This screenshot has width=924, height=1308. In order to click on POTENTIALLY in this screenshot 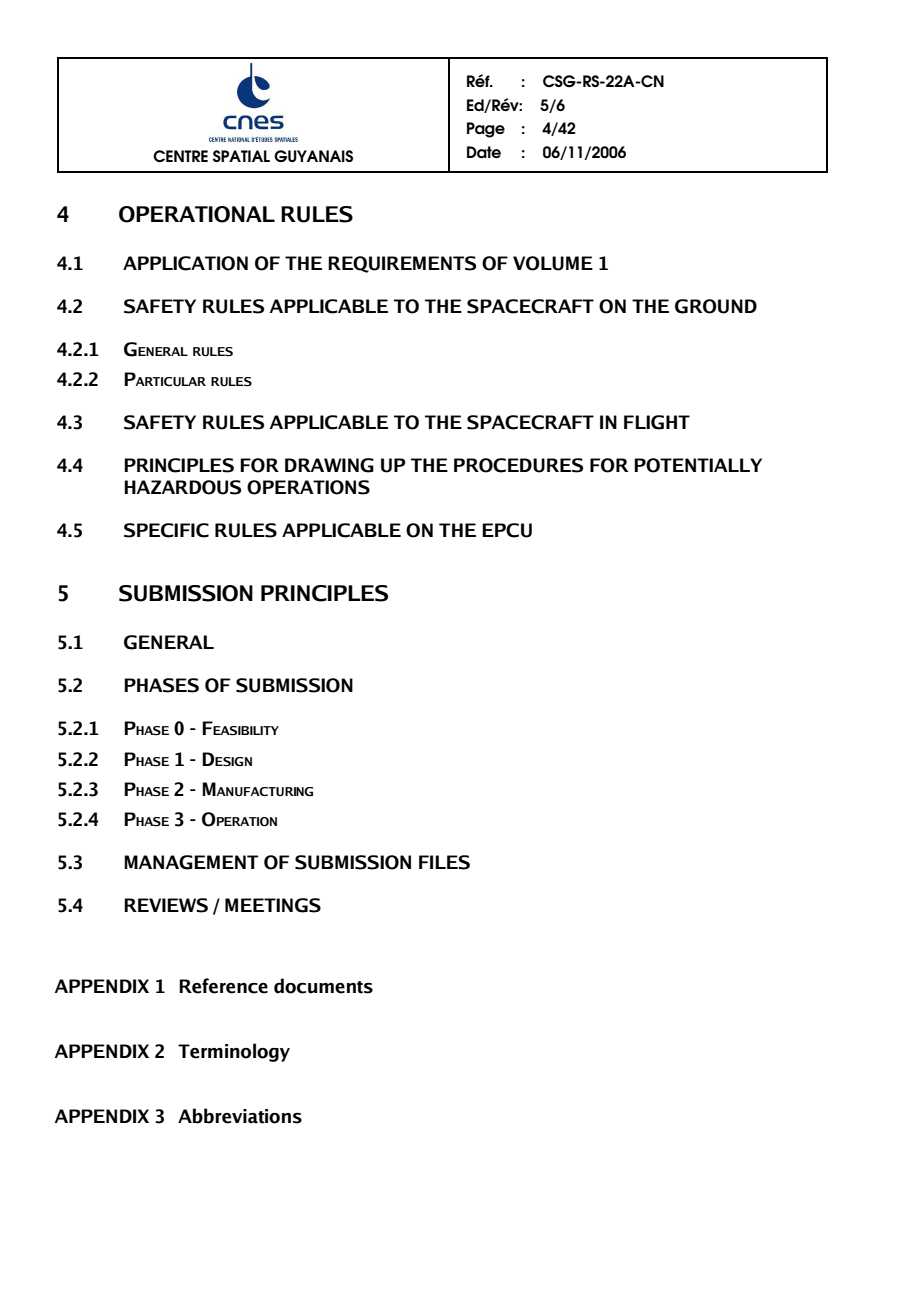, I will do `click(698, 465)`.
